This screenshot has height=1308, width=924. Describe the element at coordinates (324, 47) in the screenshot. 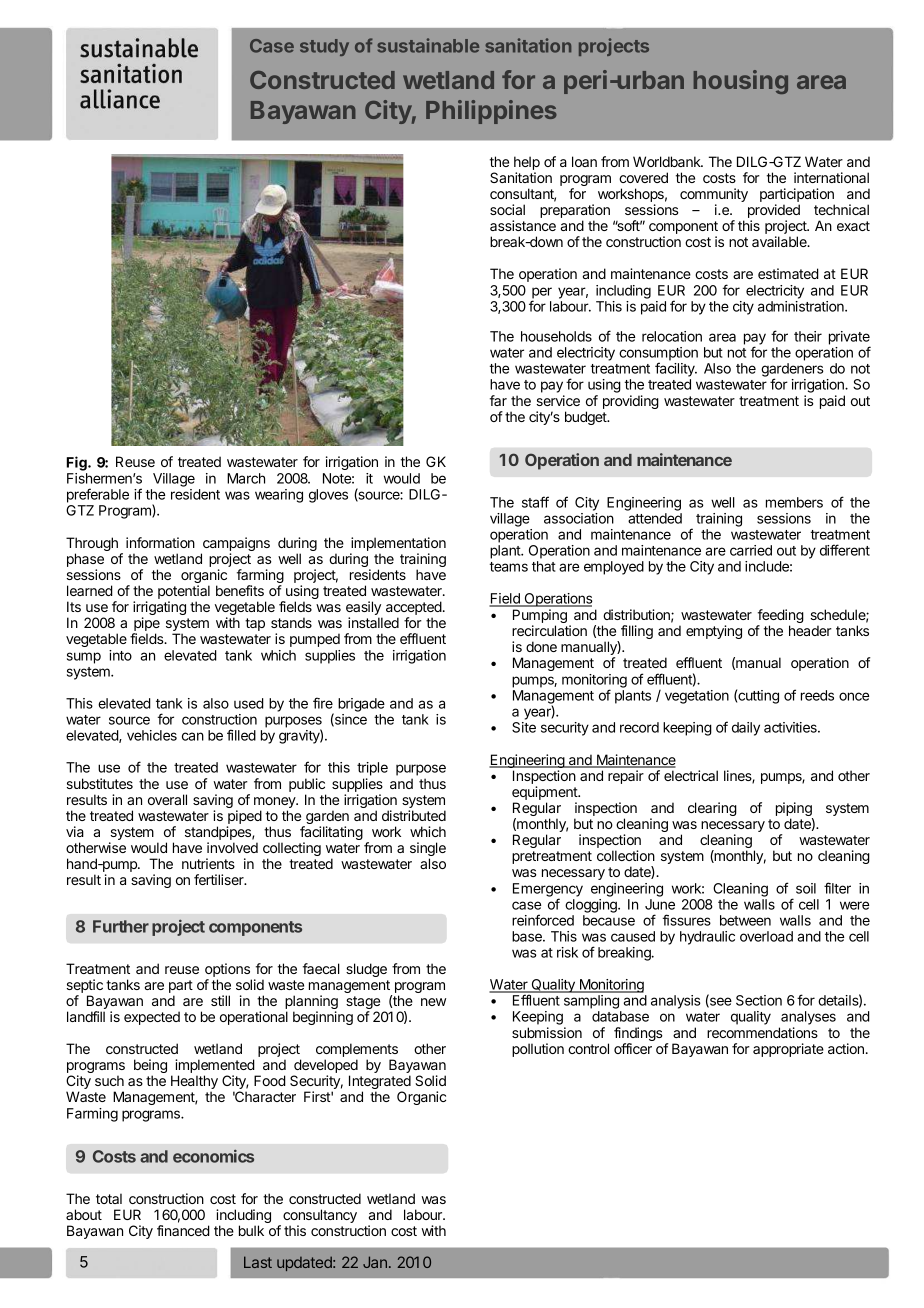

I see `study` at that location.
